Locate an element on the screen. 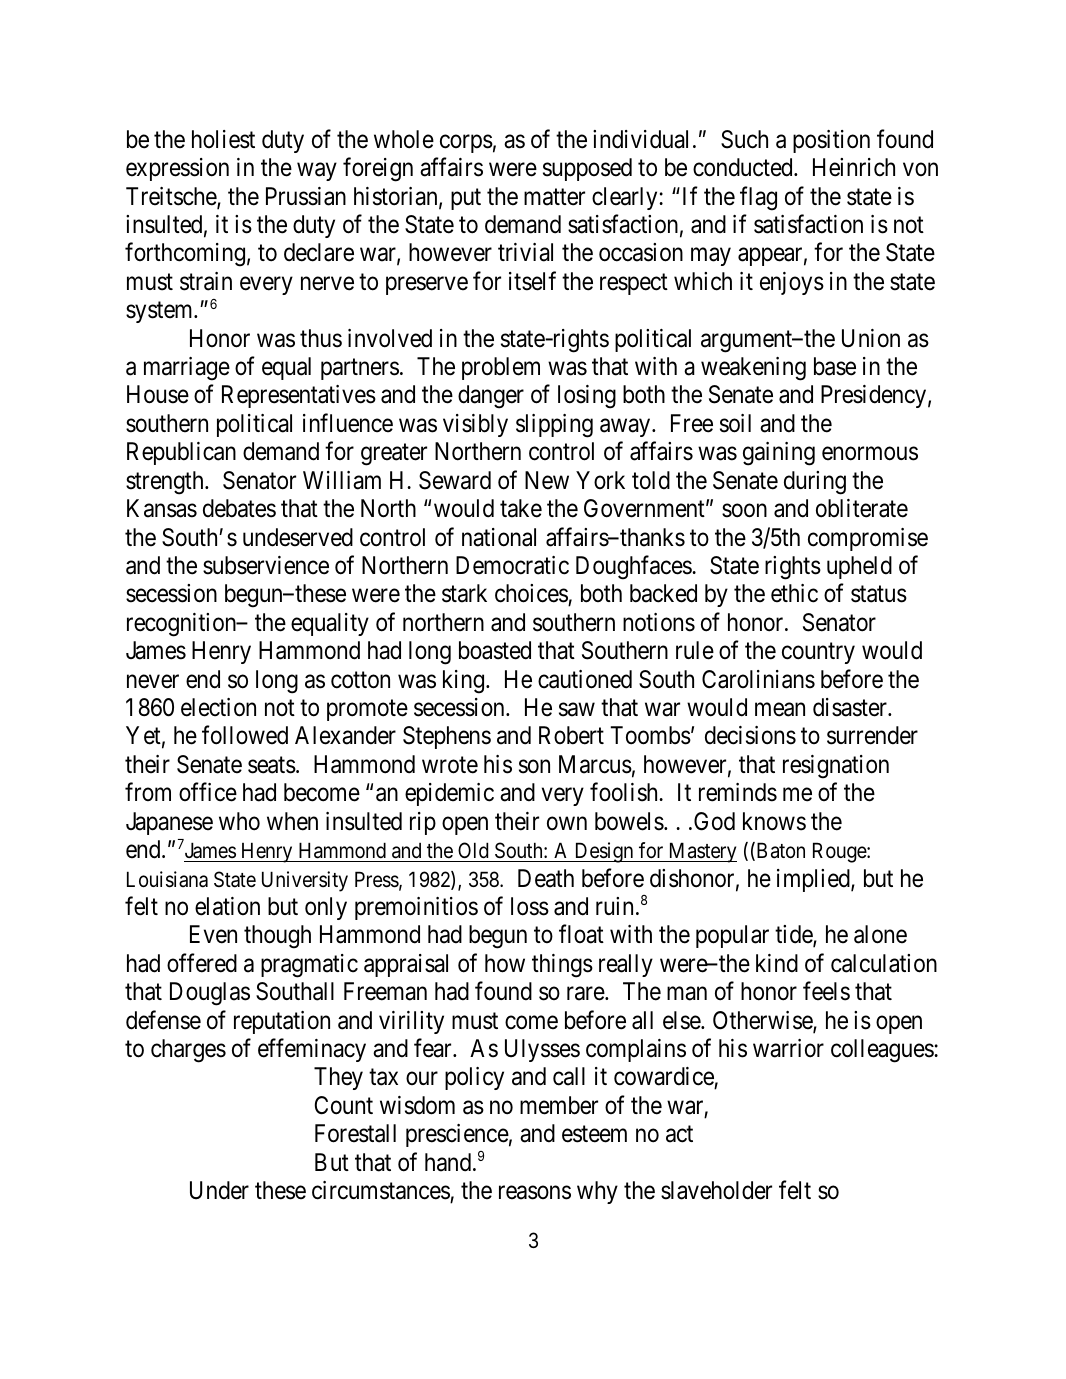 The width and height of the screenshot is (1066, 1379). holiest is located at coordinates (223, 139).
